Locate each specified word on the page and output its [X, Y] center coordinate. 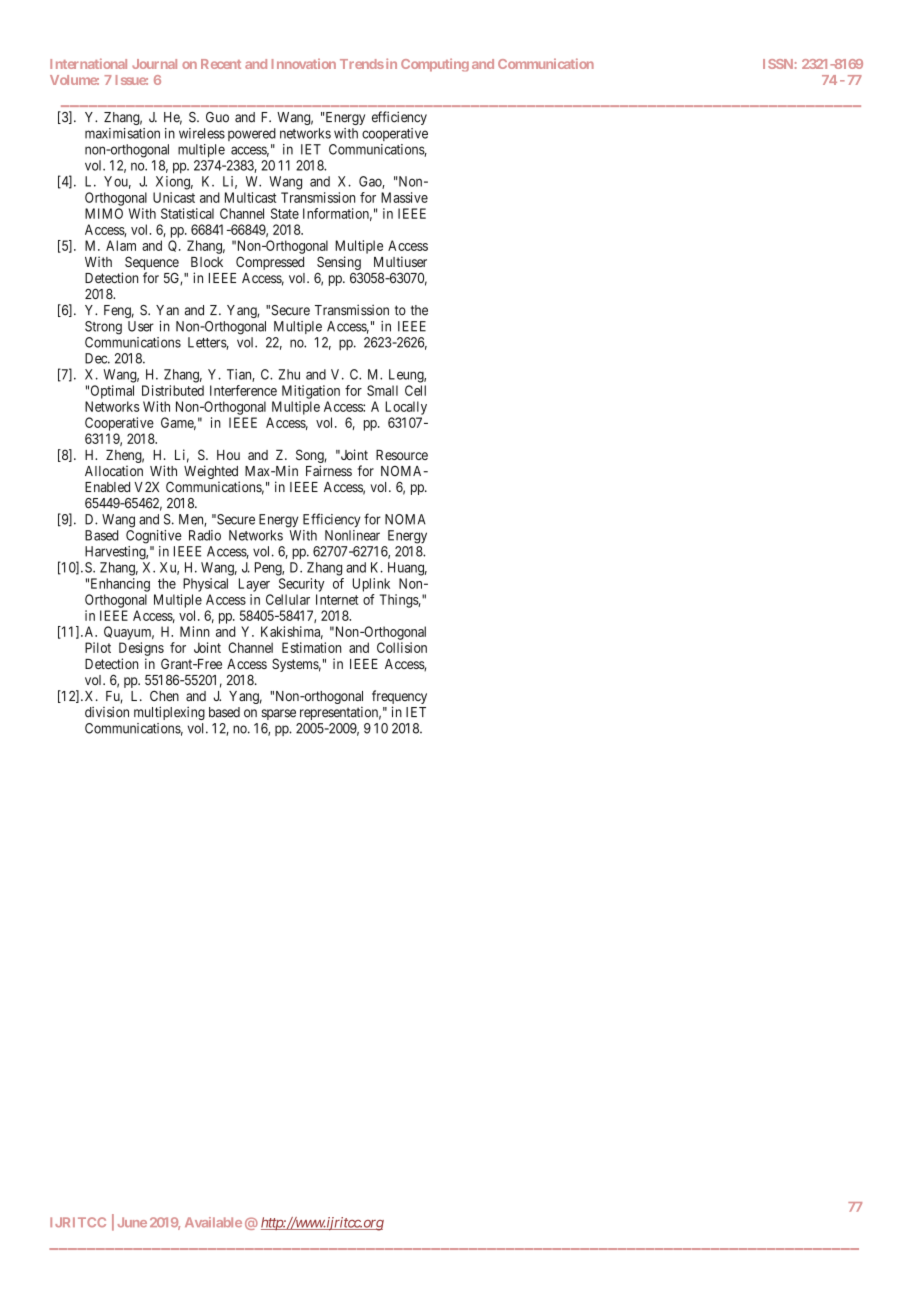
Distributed [173, 390]
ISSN [778, 64]
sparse [278, 714]
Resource [402, 455]
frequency [399, 698]
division [107, 712]
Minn [195, 631]
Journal [154, 64]
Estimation [311, 647]
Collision [402, 647]
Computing [435, 65]
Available [213, 1222]
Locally [406, 408]
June [132, 1222]
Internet [337, 599]
